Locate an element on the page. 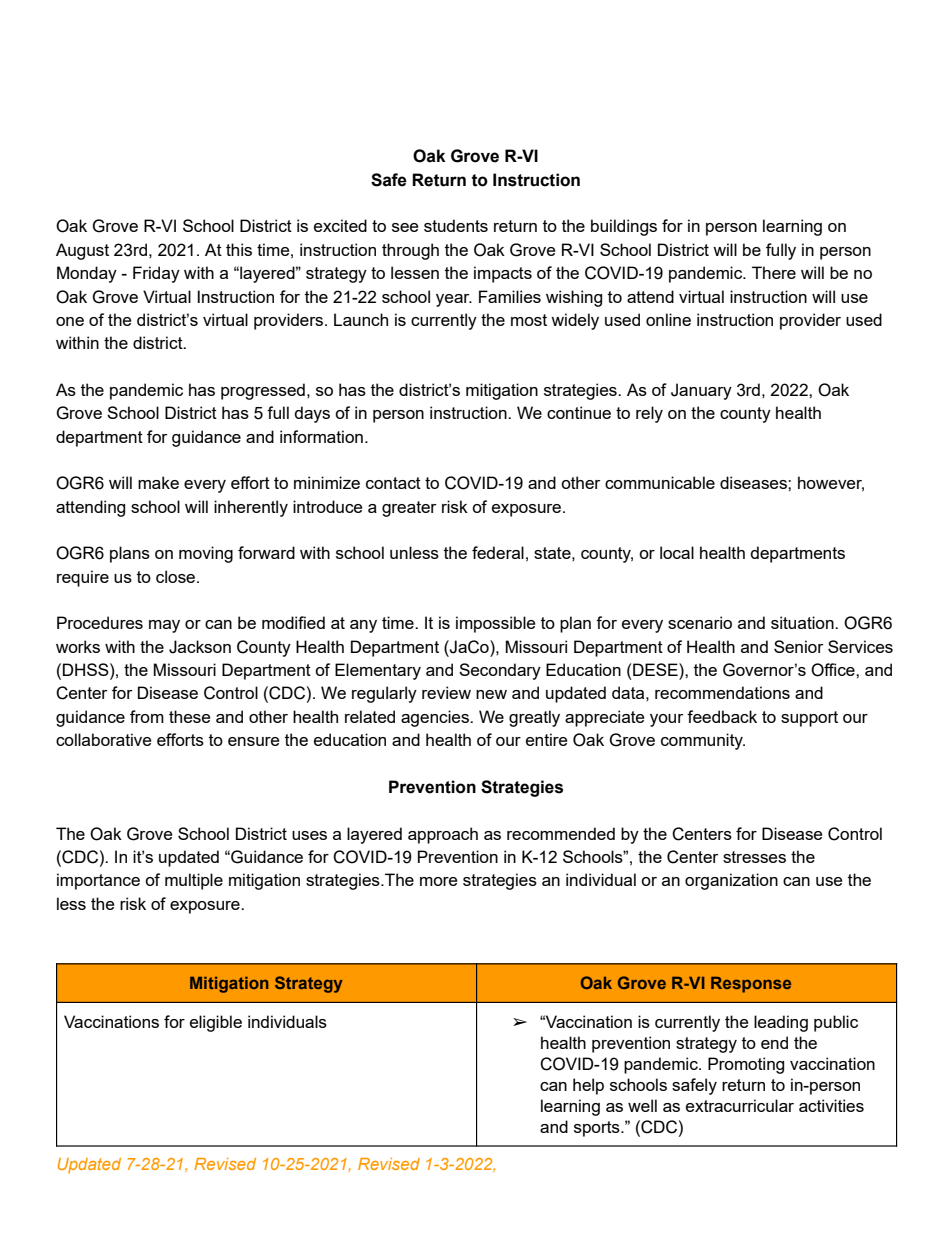 The width and height of the page is (952, 1233). stresses is located at coordinates (754, 857).
